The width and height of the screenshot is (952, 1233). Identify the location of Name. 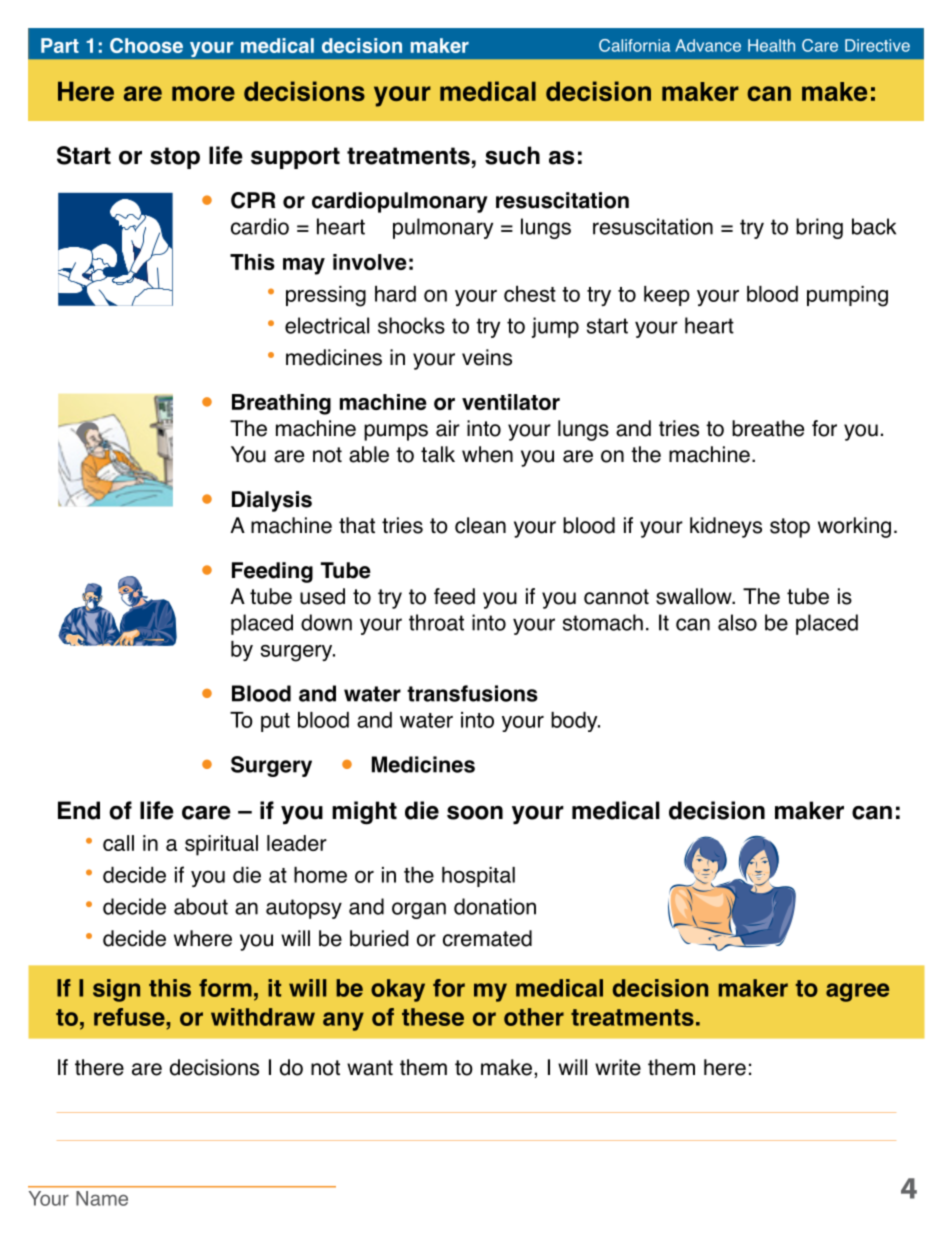
(102, 1198).
